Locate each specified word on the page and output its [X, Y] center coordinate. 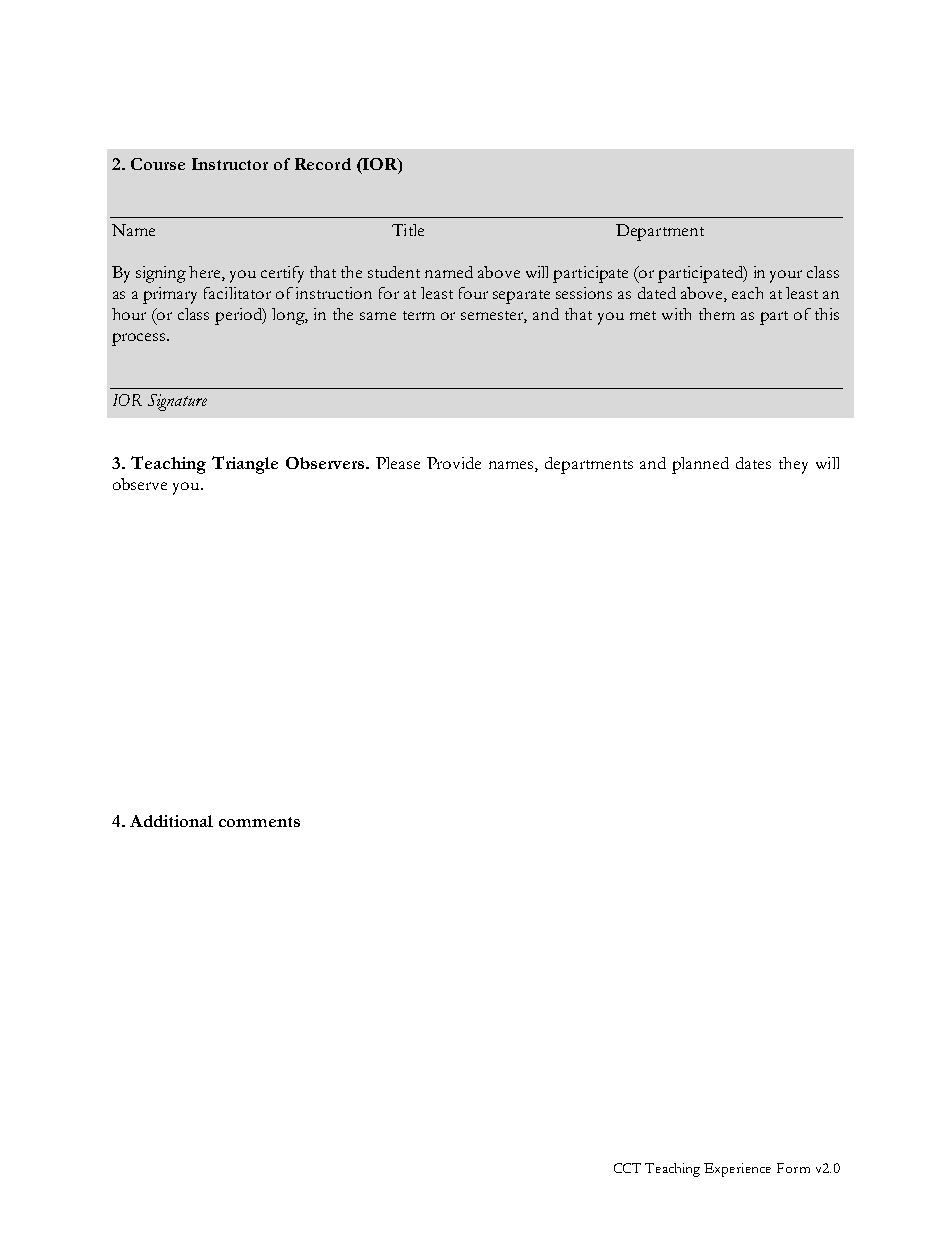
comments [259, 822]
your [786, 276]
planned [700, 465]
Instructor [230, 164]
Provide [454, 463]
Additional [171, 821]
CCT [627, 1168]
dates [753, 463]
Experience [737, 1170]
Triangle [245, 465]
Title [408, 230]
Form [793, 1168]
